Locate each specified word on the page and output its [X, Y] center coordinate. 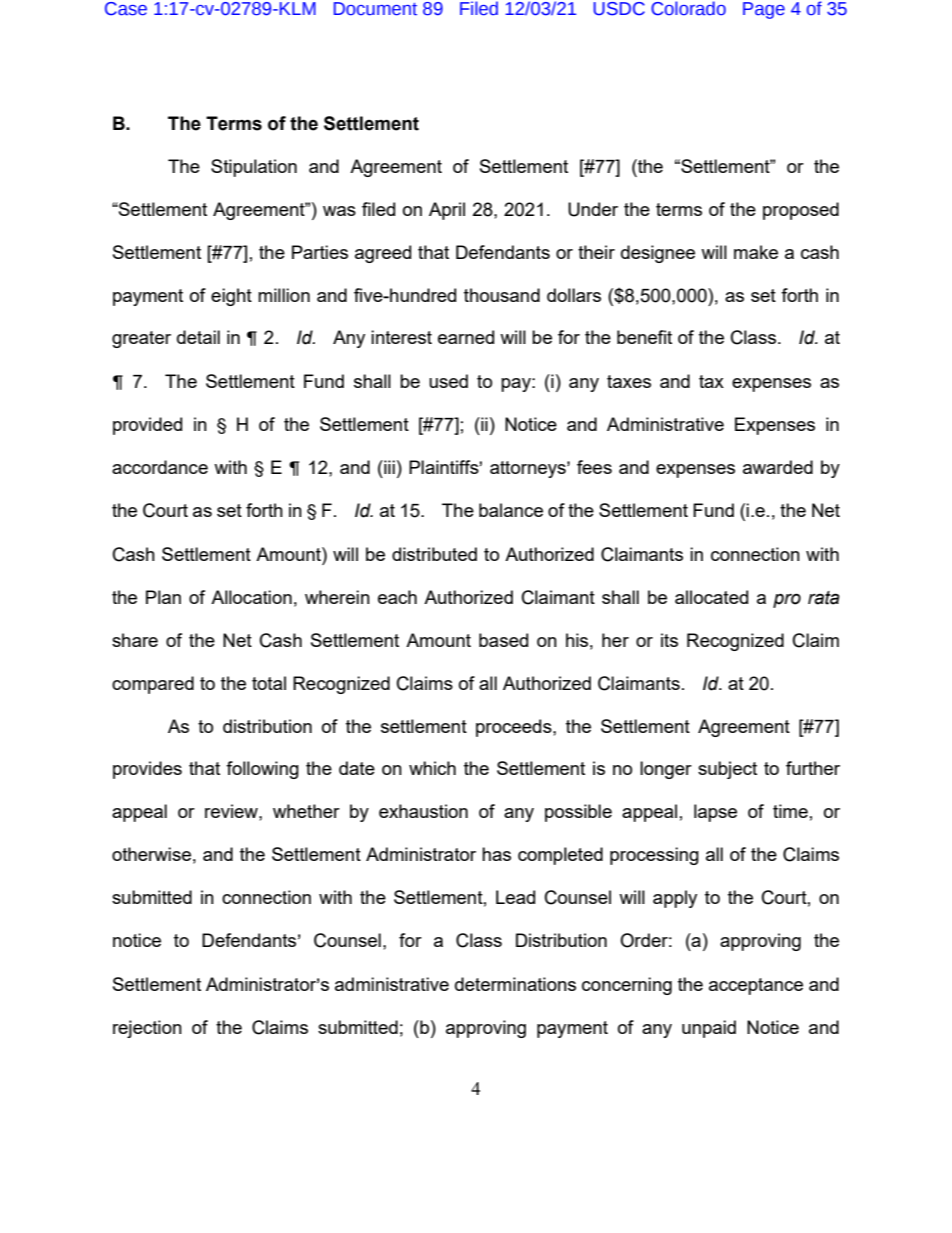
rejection [147, 1029]
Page [764, 10]
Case [126, 9]
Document [375, 9]
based [503, 640]
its [669, 640]
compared [153, 685]
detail [198, 337]
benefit [644, 337]
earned [466, 337]
